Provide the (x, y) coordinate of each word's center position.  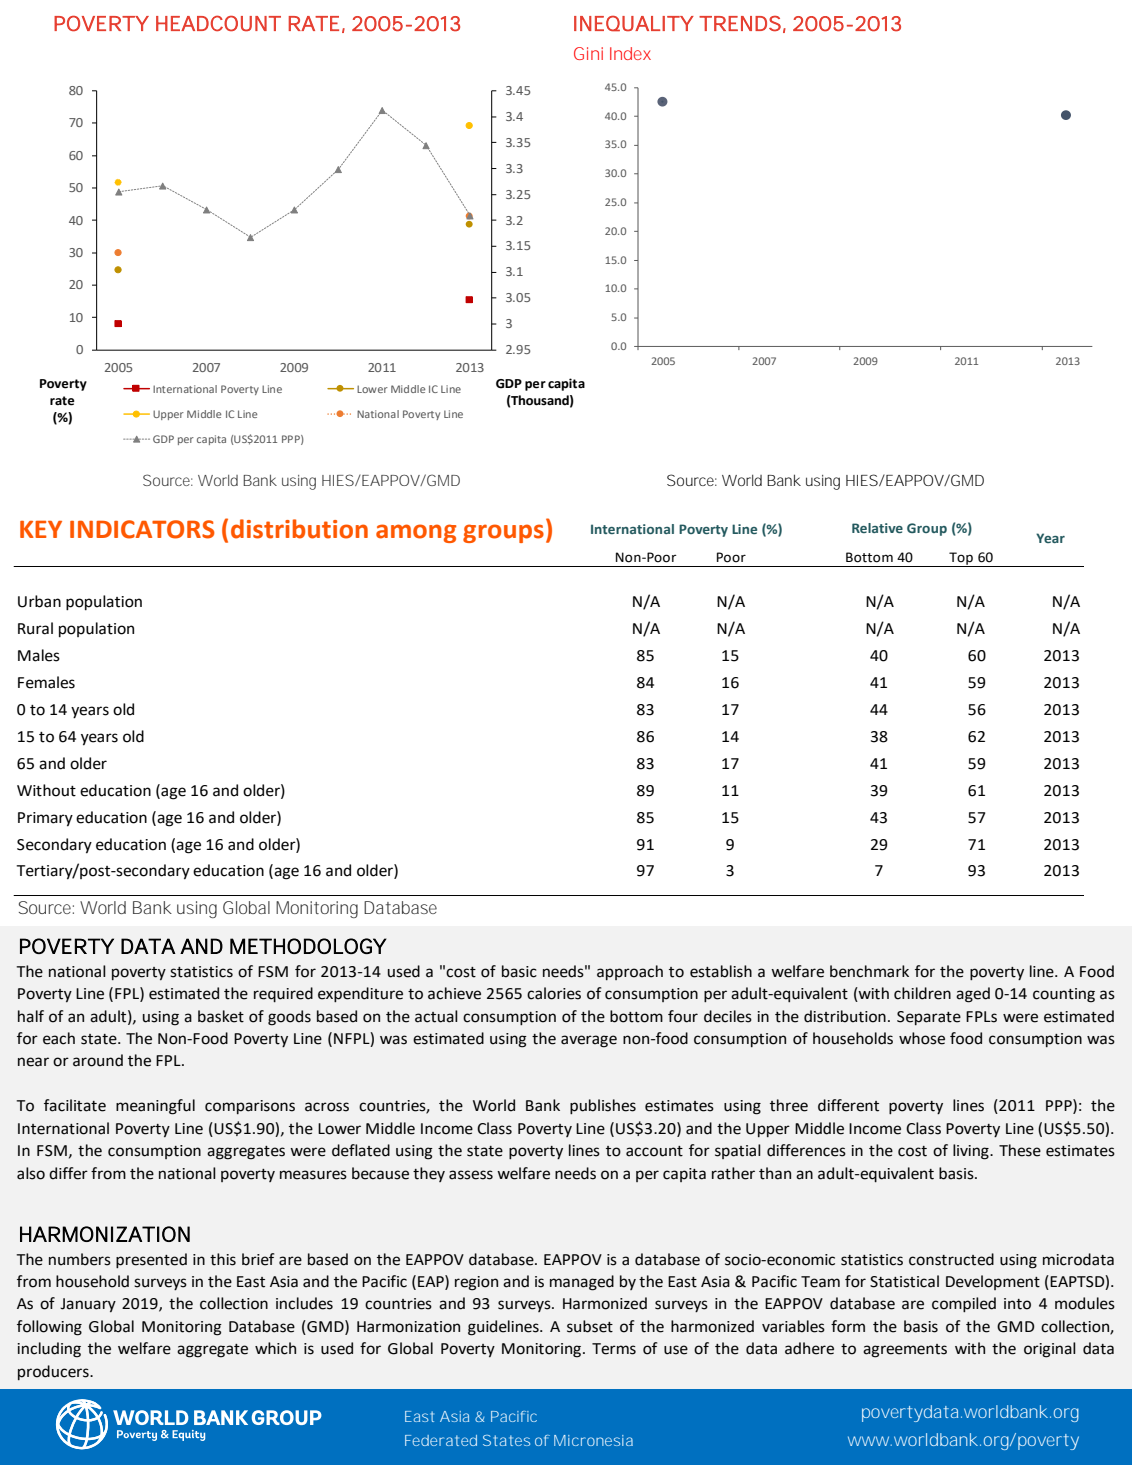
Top (961, 559)
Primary (45, 819)
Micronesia (593, 1440)
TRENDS (740, 24)
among (416, 533)
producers (54, 1372)
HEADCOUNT (218, 23)
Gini (588, 53)
